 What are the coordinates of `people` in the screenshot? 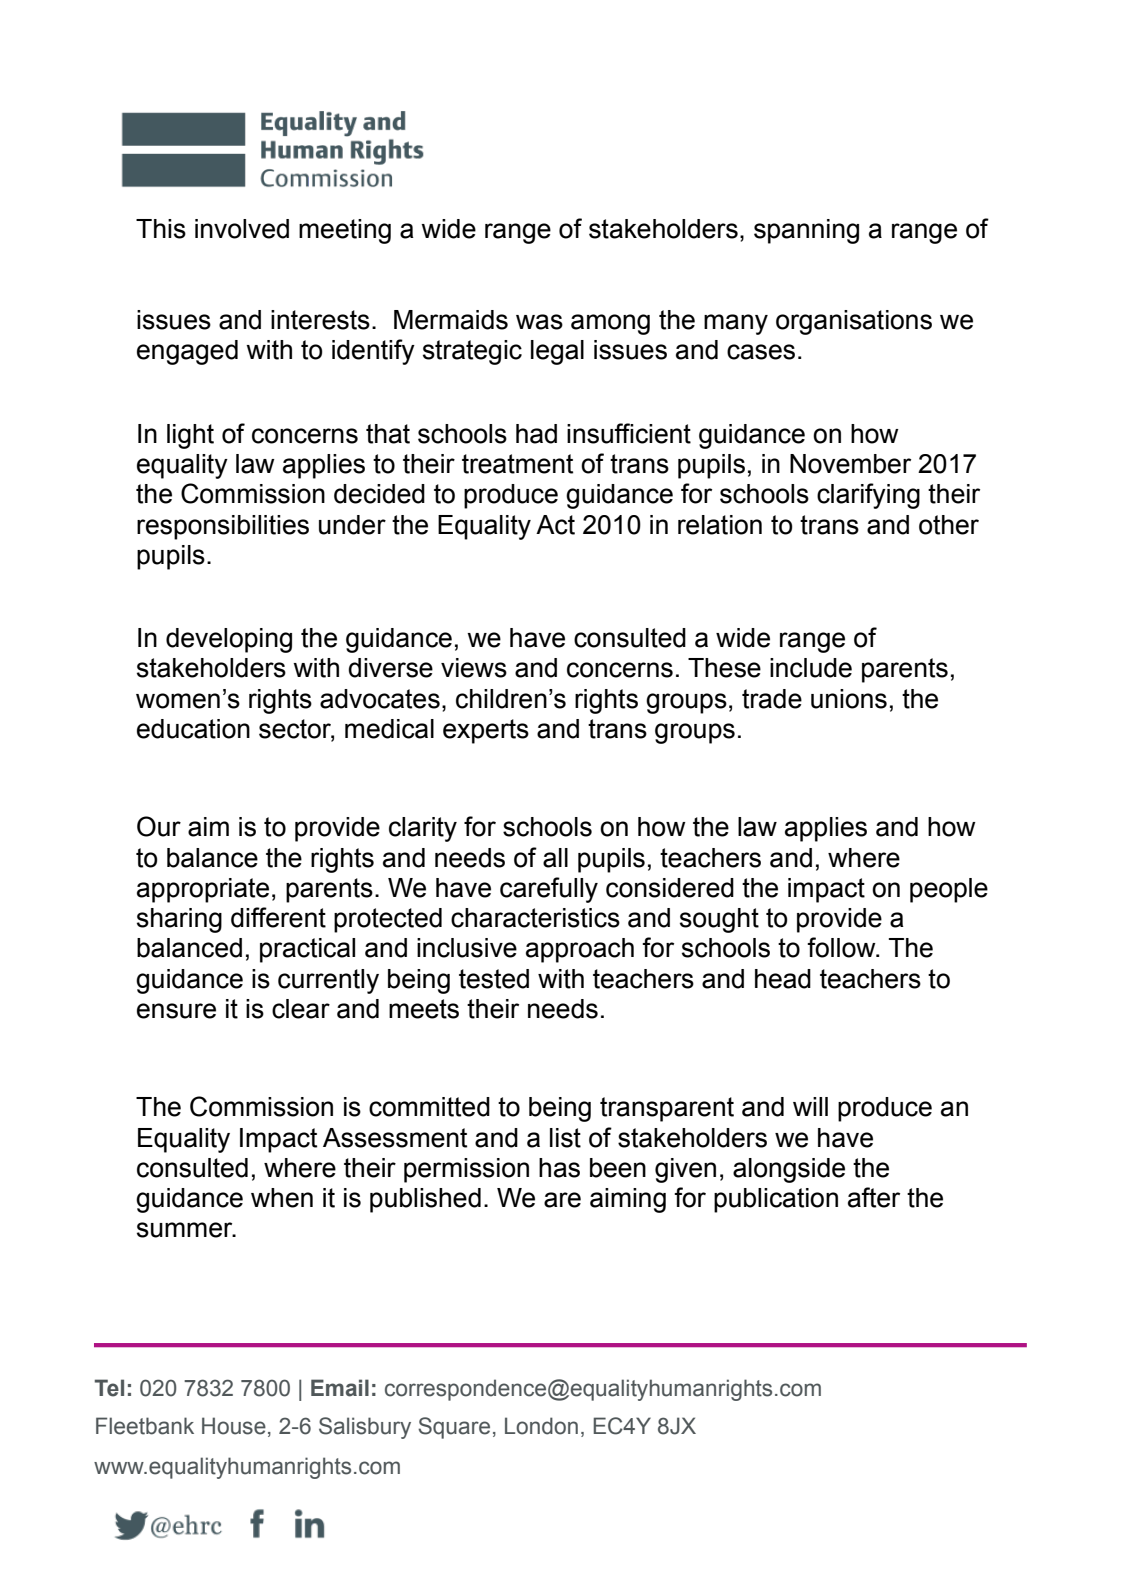 It's located at (949, 890).
